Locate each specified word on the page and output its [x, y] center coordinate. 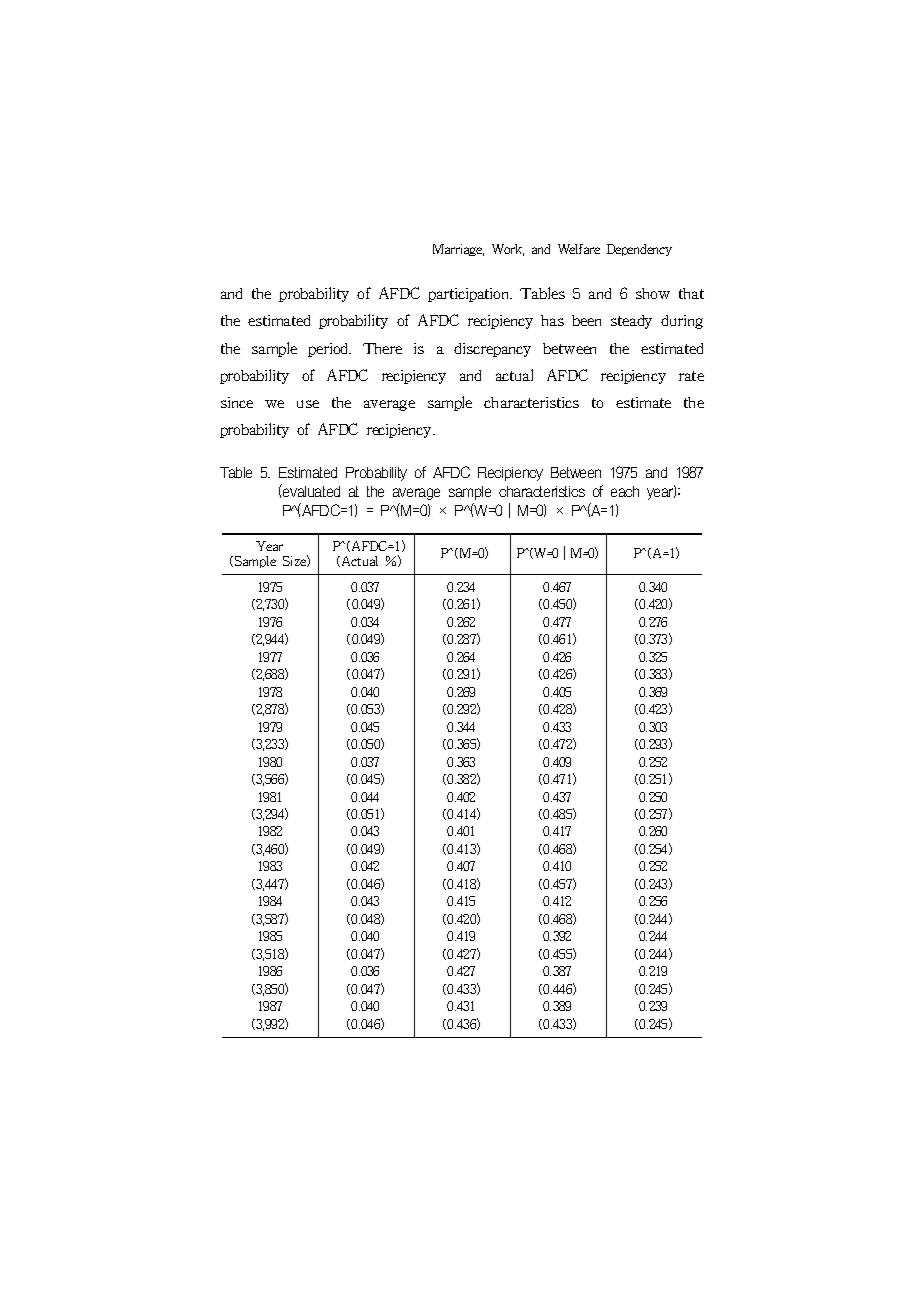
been [586, 320]
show [653, 293]
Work [508, 250]
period [329, 350]
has [552, 320]
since [237, 402]
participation [470, 295]
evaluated [310, 490]
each [625, 491]
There [382, 348]
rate [691, 376]
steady [631, 322]
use [308, 404]
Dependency [639, 250]
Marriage [458, 250]
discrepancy [492, 350]
